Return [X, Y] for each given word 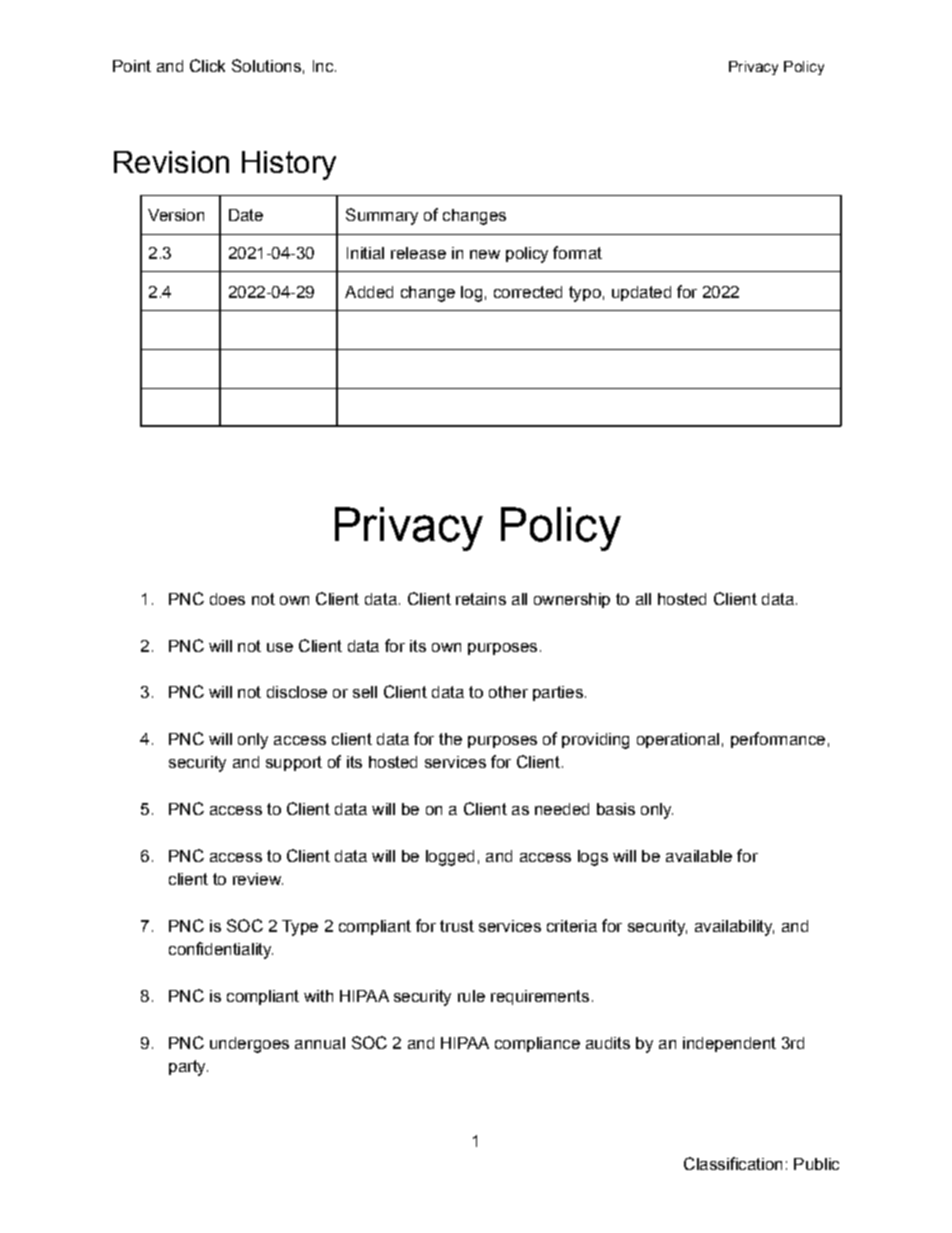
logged [450, 858]
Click [207, 65]
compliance [537, 1044]
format [577, 252]
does [227, 599]
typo [585, 294]
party [188, 1068]
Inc [324, 66]
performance [778, 740]
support [294, 763]
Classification [733, 1163]
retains [481, 599]
